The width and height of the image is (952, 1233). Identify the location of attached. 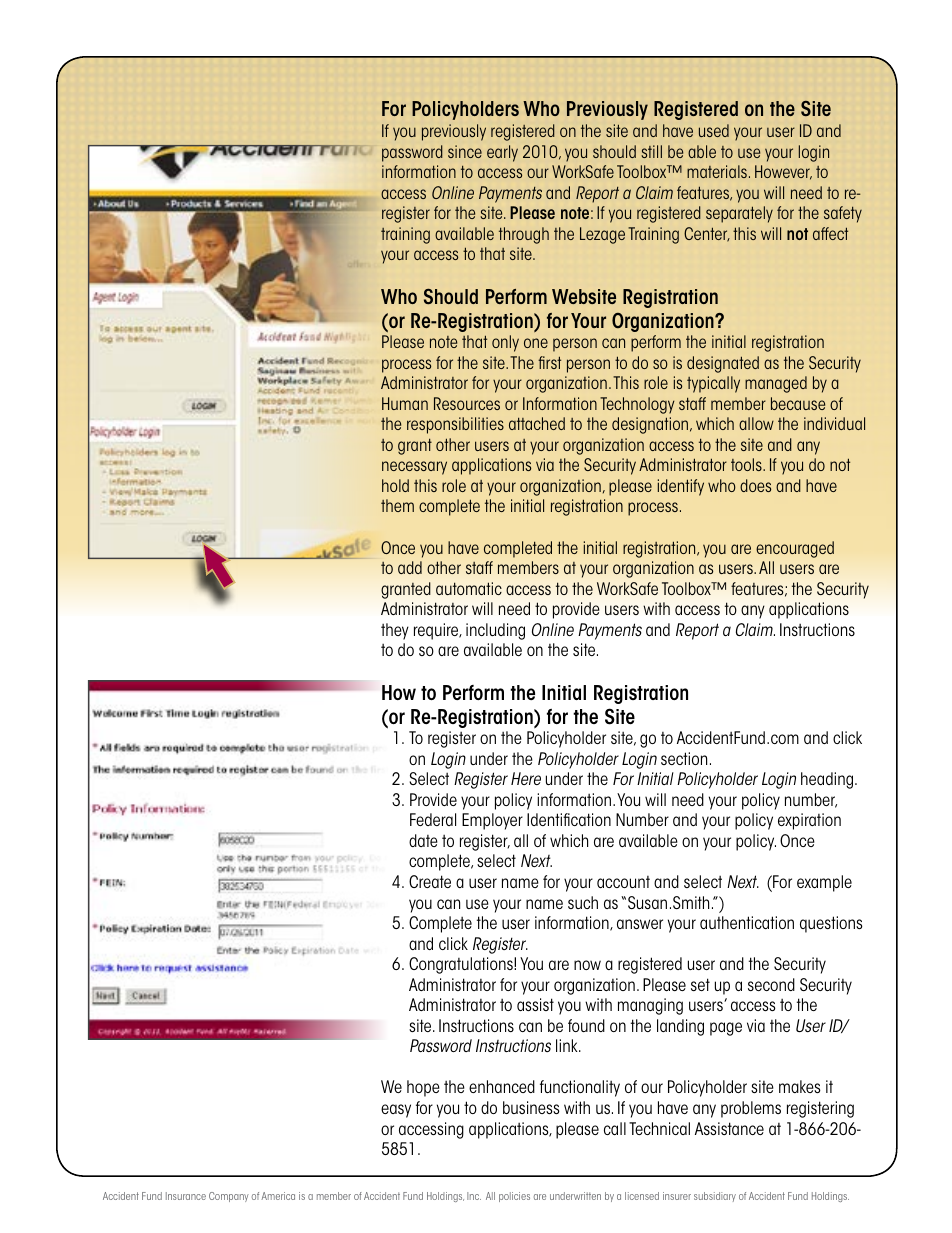
(537, 423).
